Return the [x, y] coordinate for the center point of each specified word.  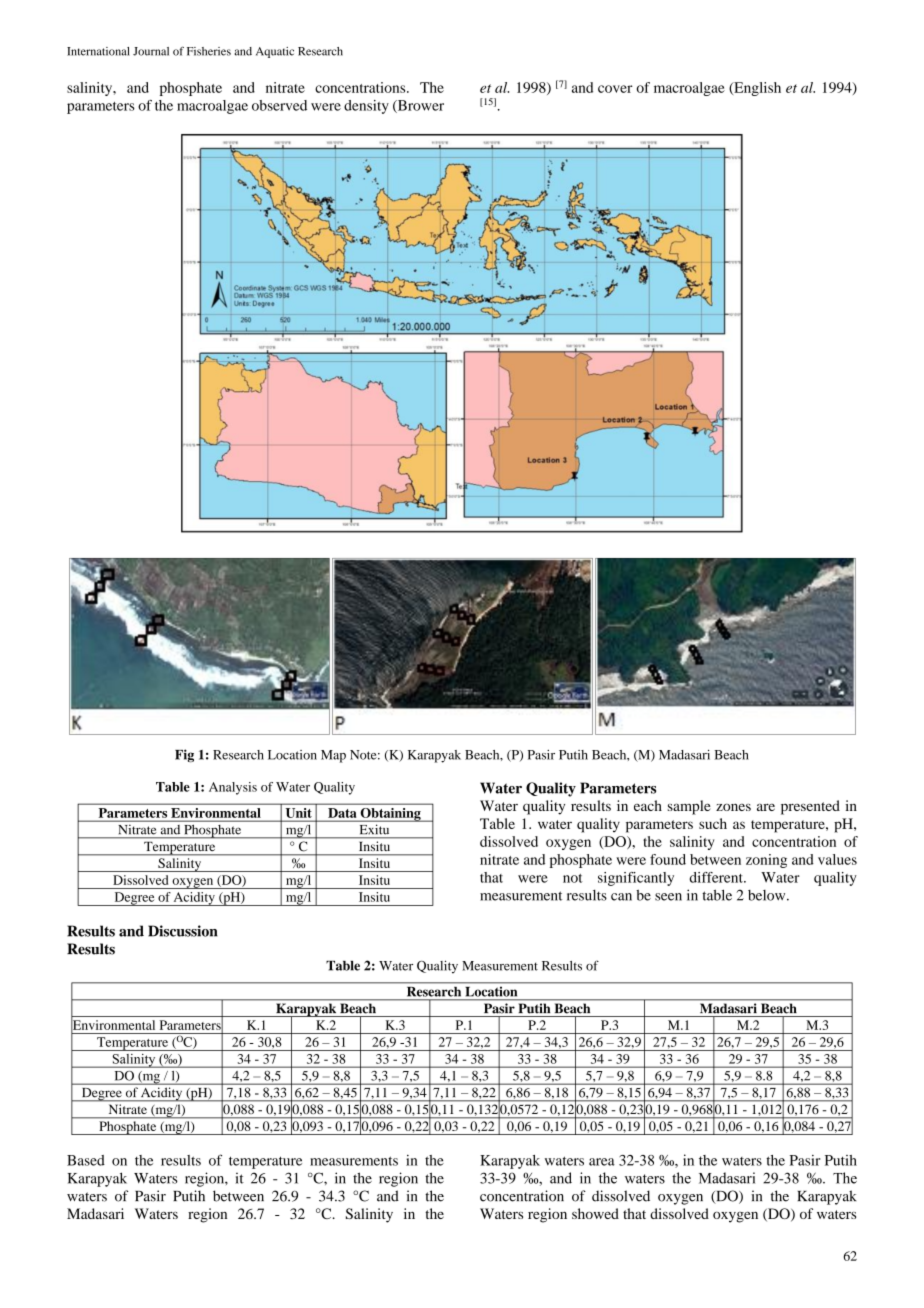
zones [733, 807]
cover [615, 89]
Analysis [233, 788]
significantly [636, 879]
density [366, 107]
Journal [151, 51]
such [713, 823]
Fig [184, 755]
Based [86, 1160]
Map [333, 756]
